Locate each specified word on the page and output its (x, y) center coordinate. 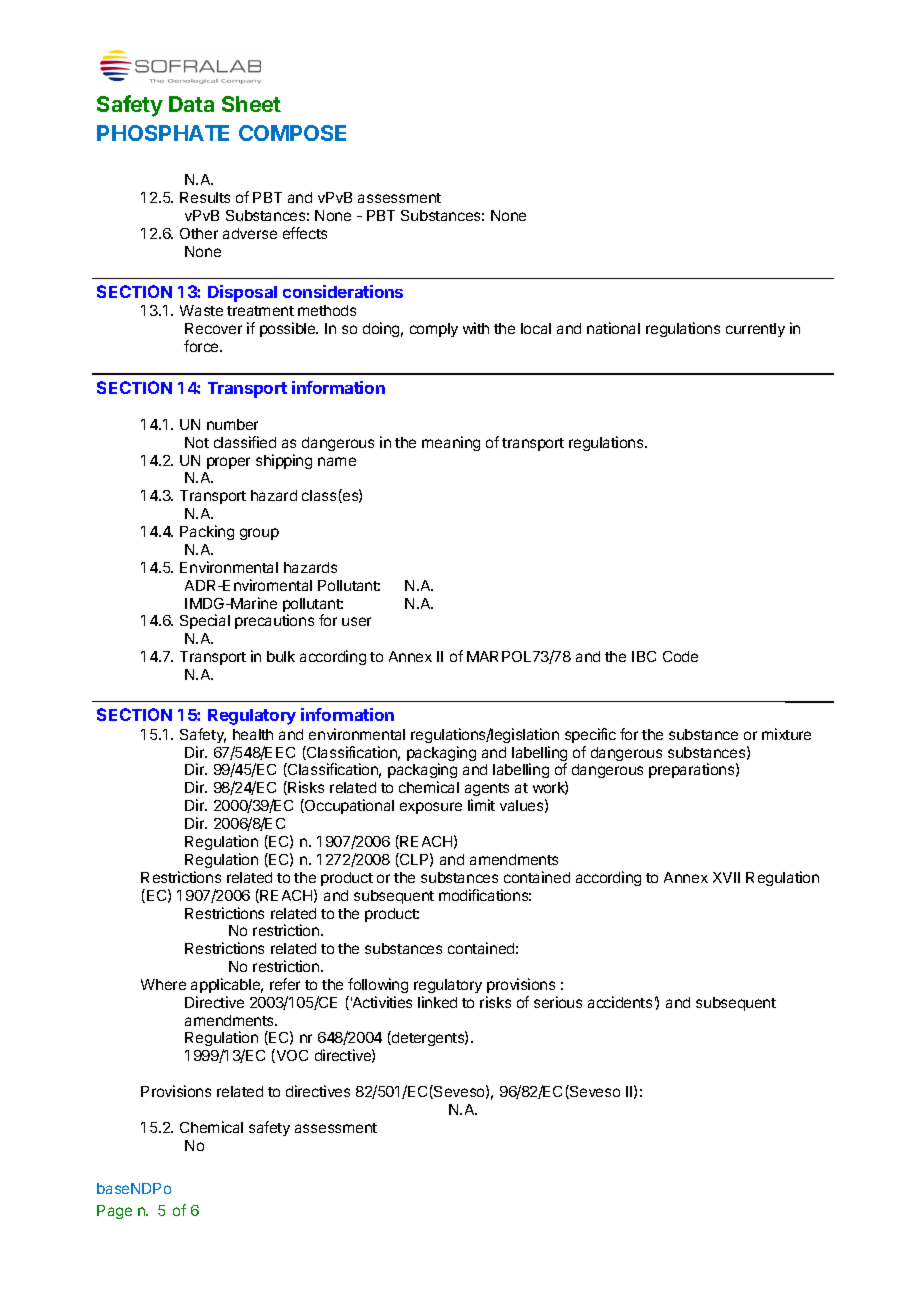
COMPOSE (292, 133)
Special (205, 621)
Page (114, 1212)
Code (680, 656)
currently (755, 330)
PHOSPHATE (163, 133)
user (356, 621)
